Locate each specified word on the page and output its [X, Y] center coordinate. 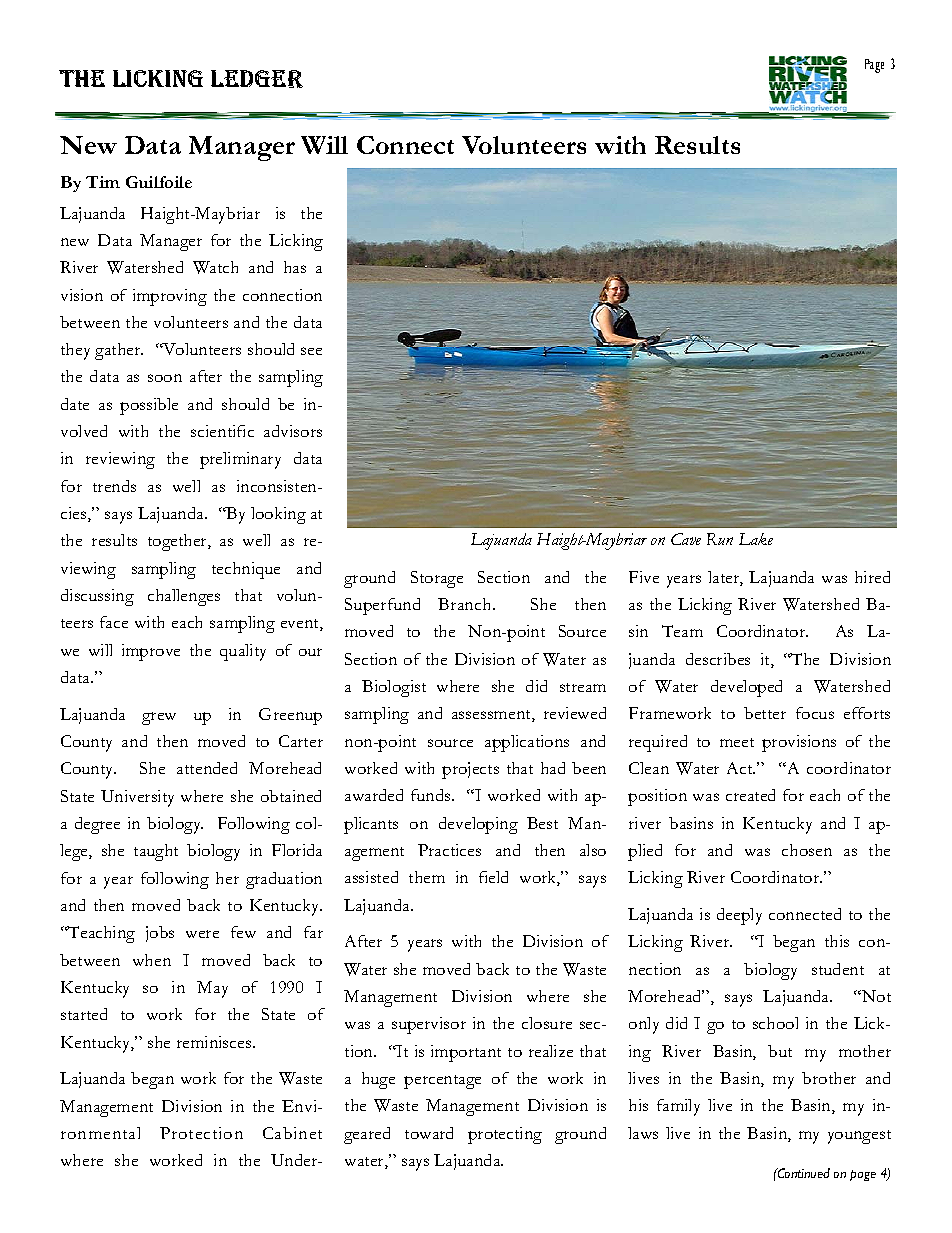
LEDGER [257, 79]
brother [829, 1078]
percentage [442, 1082]
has [295, 267]
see [311, 351]
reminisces [215, 1042]
